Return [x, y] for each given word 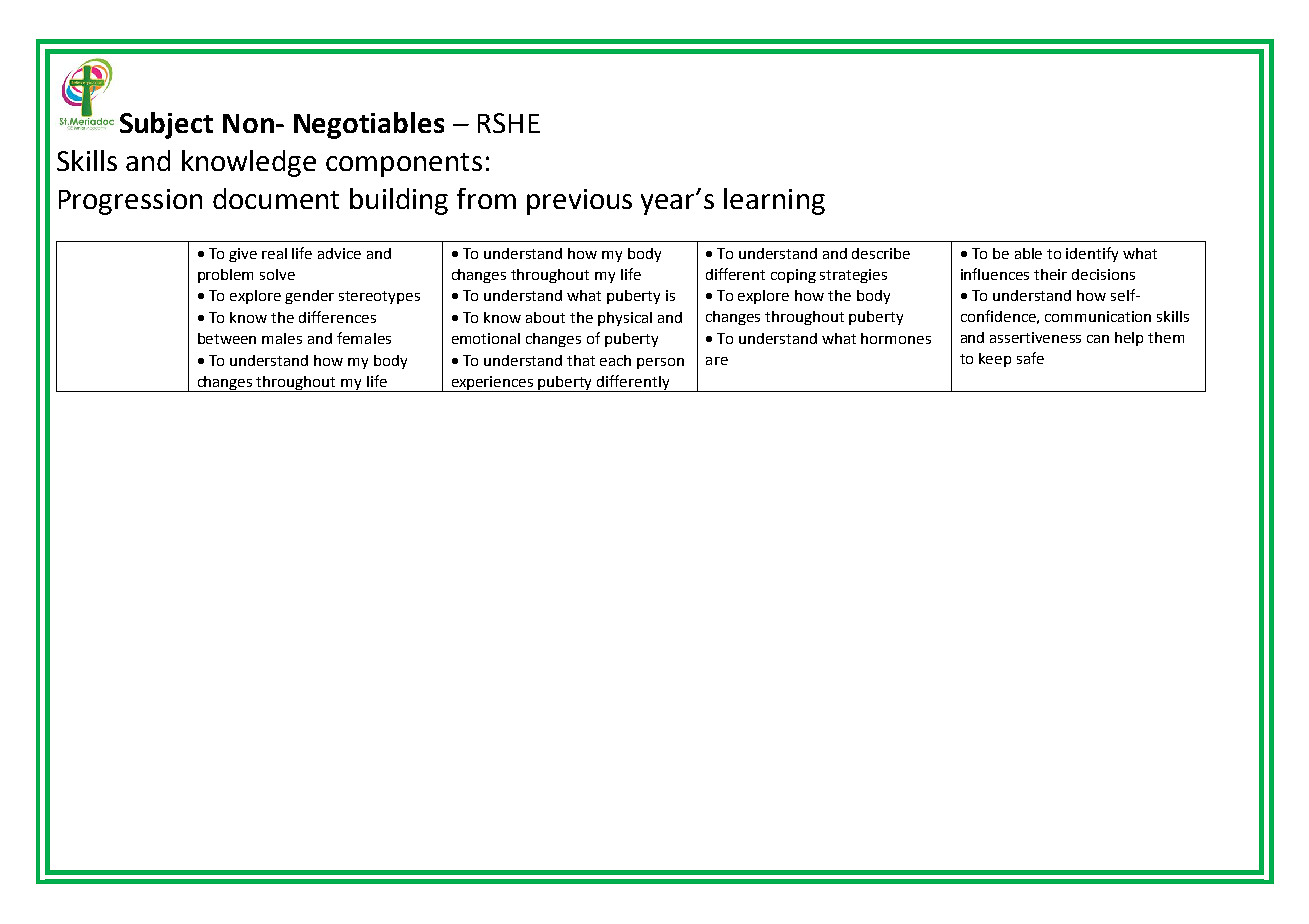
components [404, 165]
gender [309, 297]
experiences [492, 384]
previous [579, 202]
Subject [166, 125]
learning [774, 201]
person [660, 363]
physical [625, 319]
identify [1092, 254]
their [1050, 274]
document [276, 198]
